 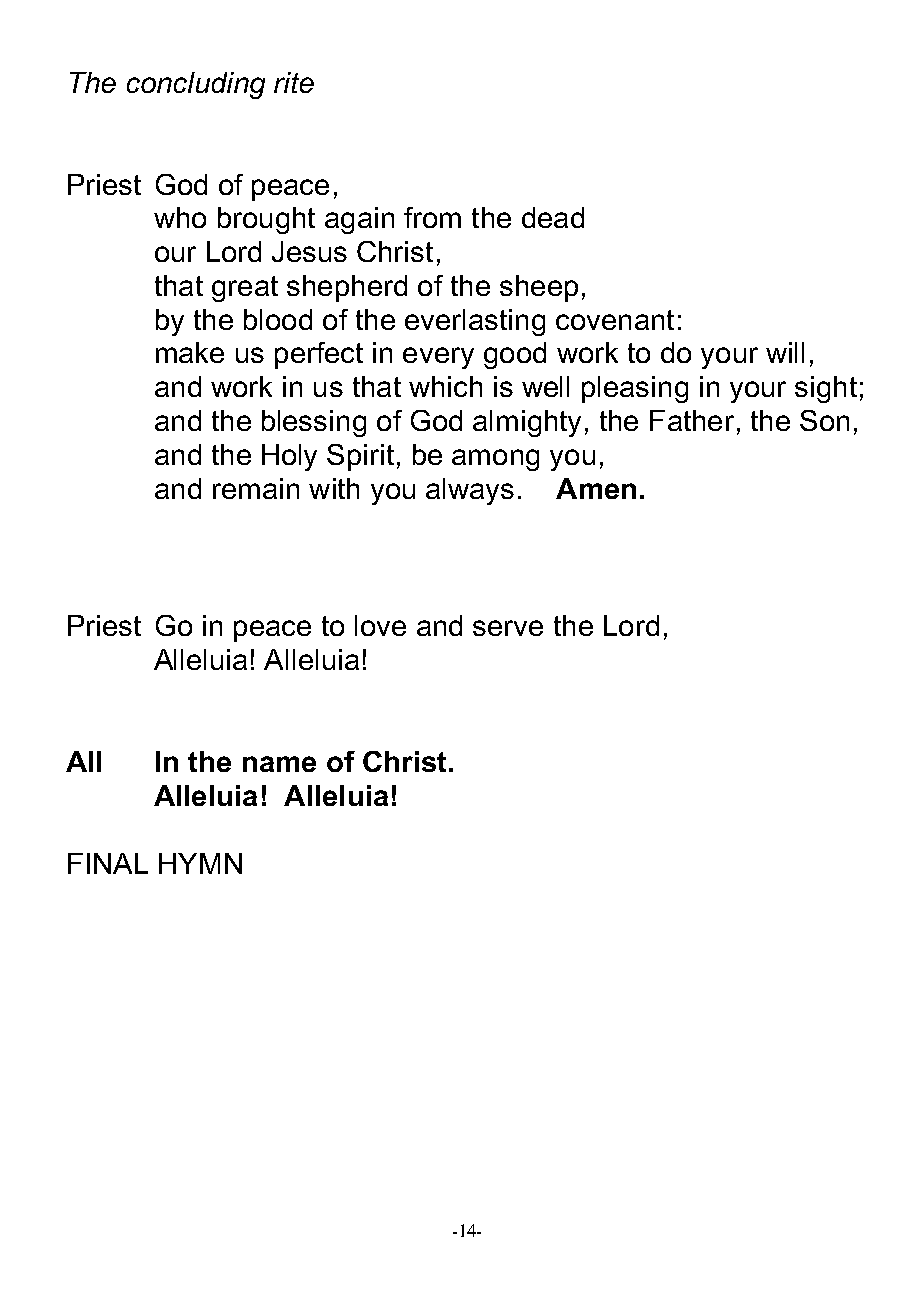 I want to click on concluding, so click(x=196, y=85).
